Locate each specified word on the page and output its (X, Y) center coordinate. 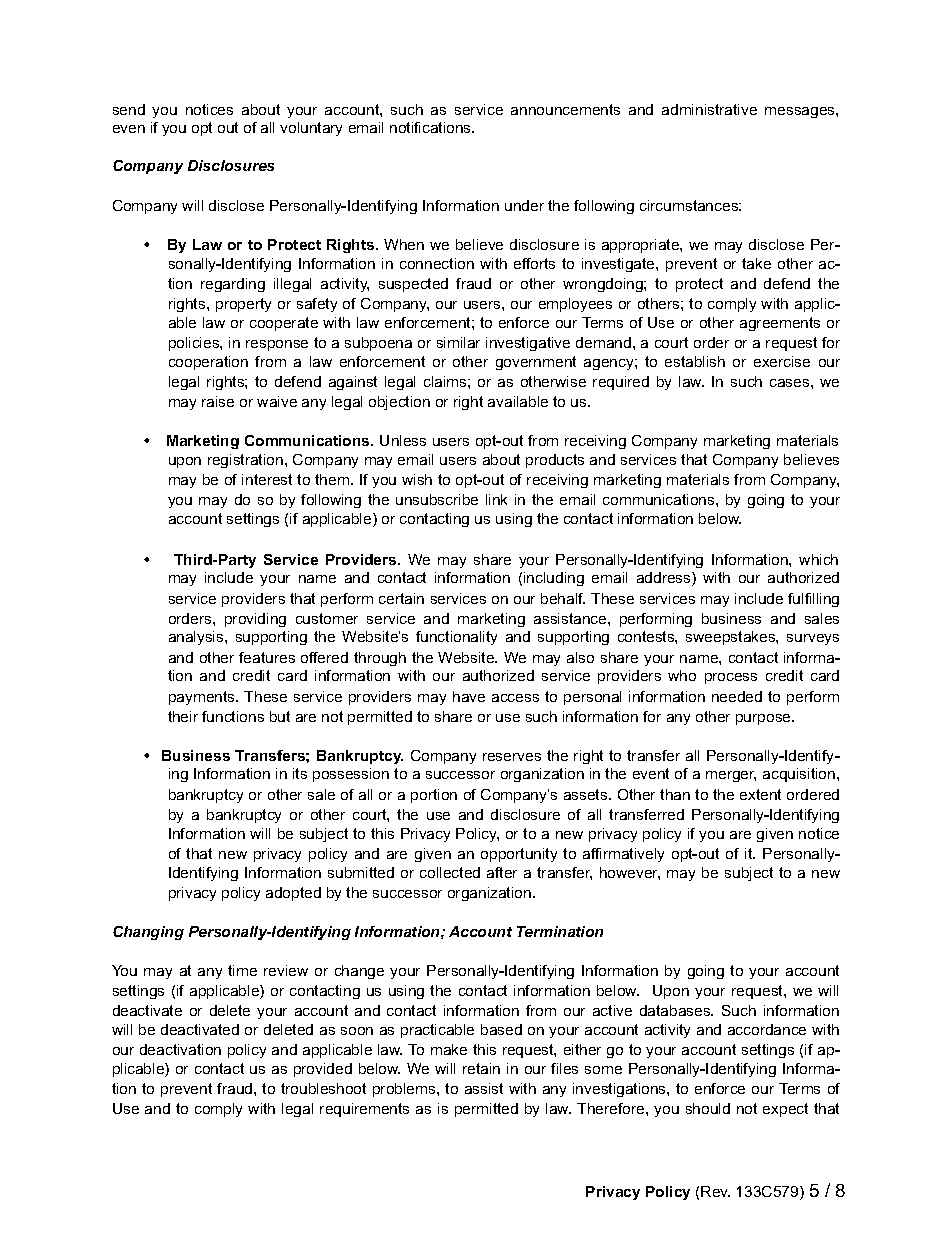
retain (481, 1068)
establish (695, 361)
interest (267, 479)
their (183, 716)
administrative (709, 109)
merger (731, 776)
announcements (565, 109)
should (708, 1108)
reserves (512, 757)
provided (323, 1070)
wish (417, 479)
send (129, 109)
